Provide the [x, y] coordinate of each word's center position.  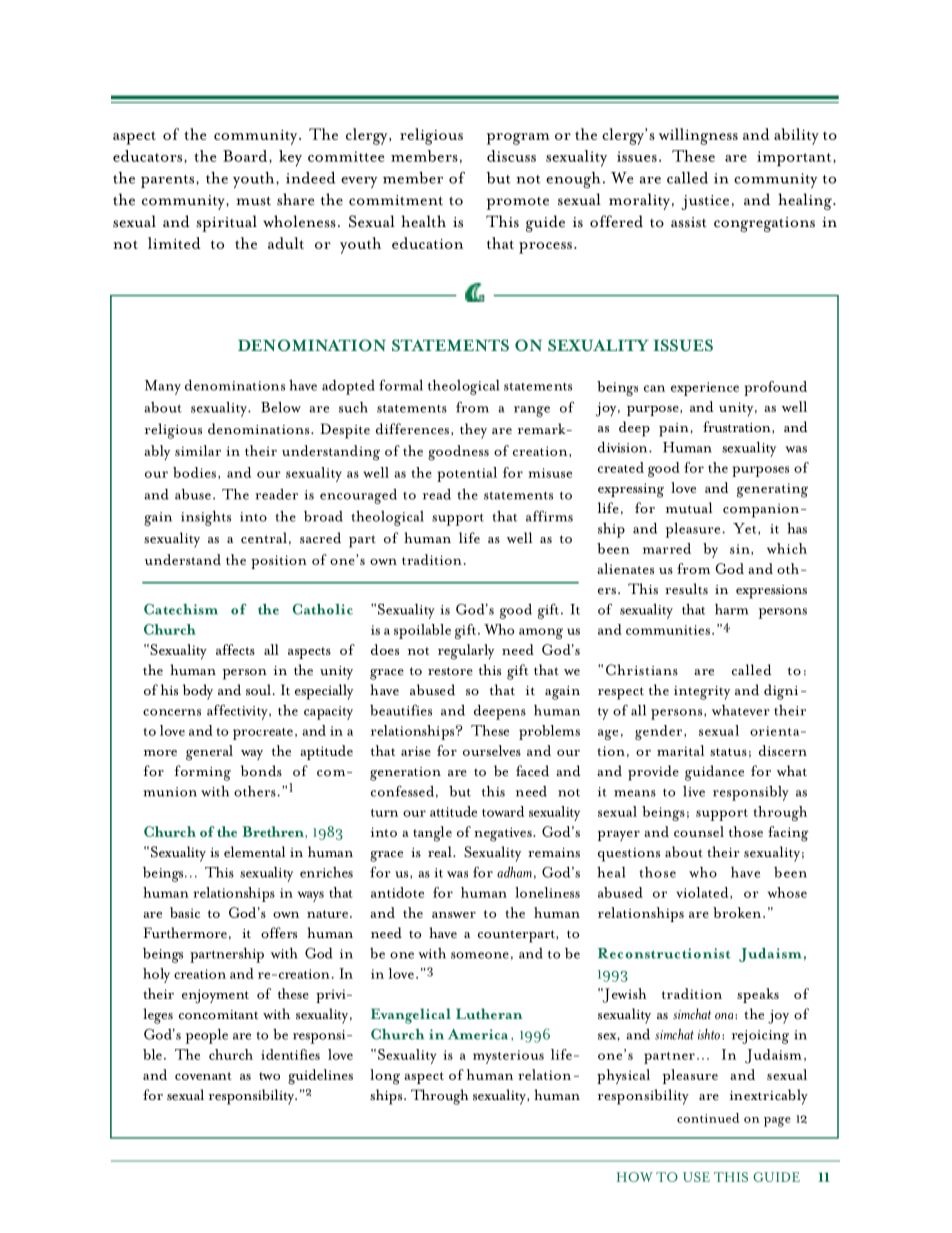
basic [185, 912]
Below [281, 407]
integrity [702, 693]
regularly [466, 652]
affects [235, 649]
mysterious [508, 1057]
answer [454, 915]
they [473, 431]
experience [705, 389]
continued [708, 1118]
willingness [698, 136]
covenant [203, 1076]
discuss [511, 156]
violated [703, 892]
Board [246, 156]
